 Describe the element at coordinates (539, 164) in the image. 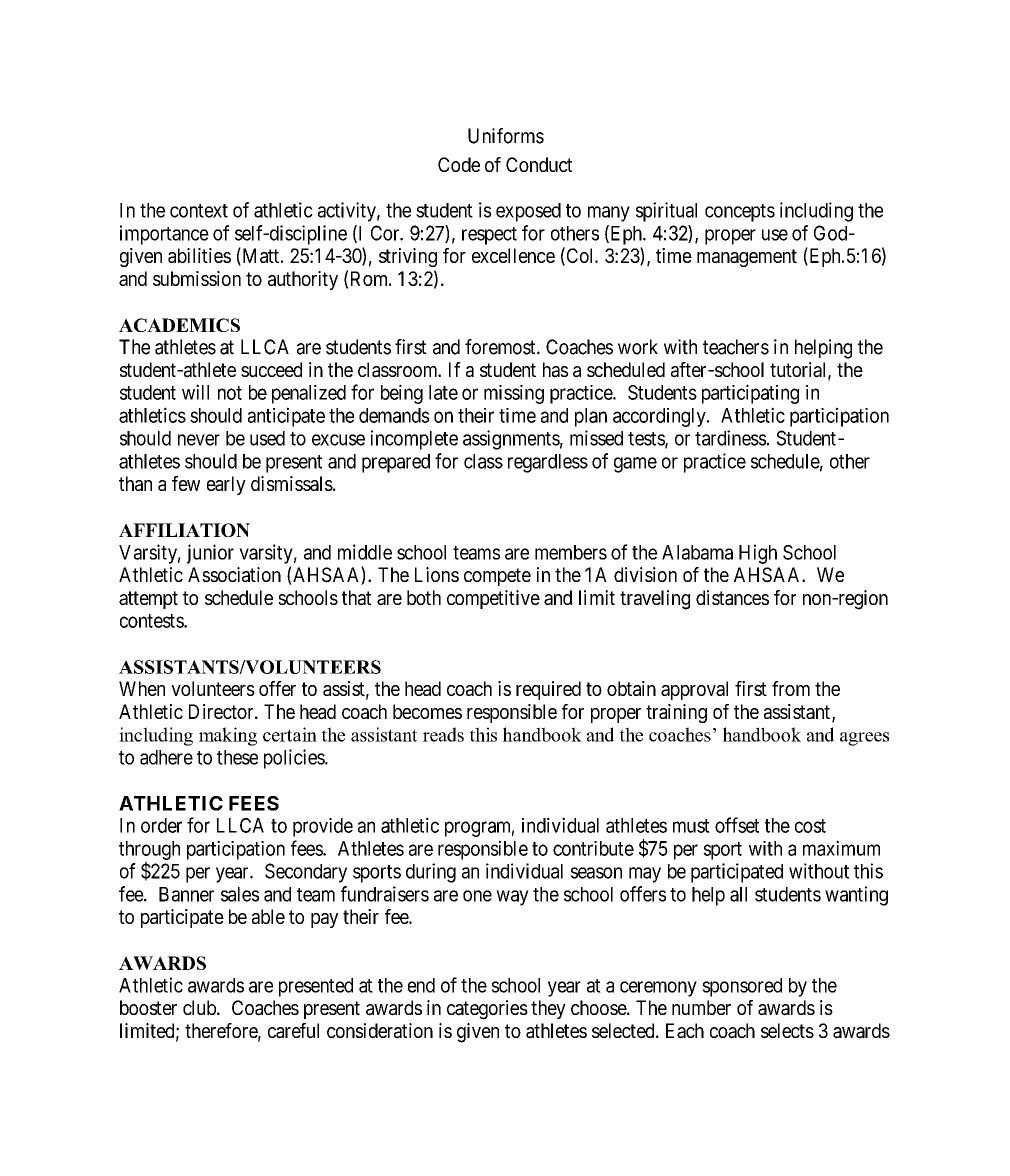

I see `Conduct` at that location.
